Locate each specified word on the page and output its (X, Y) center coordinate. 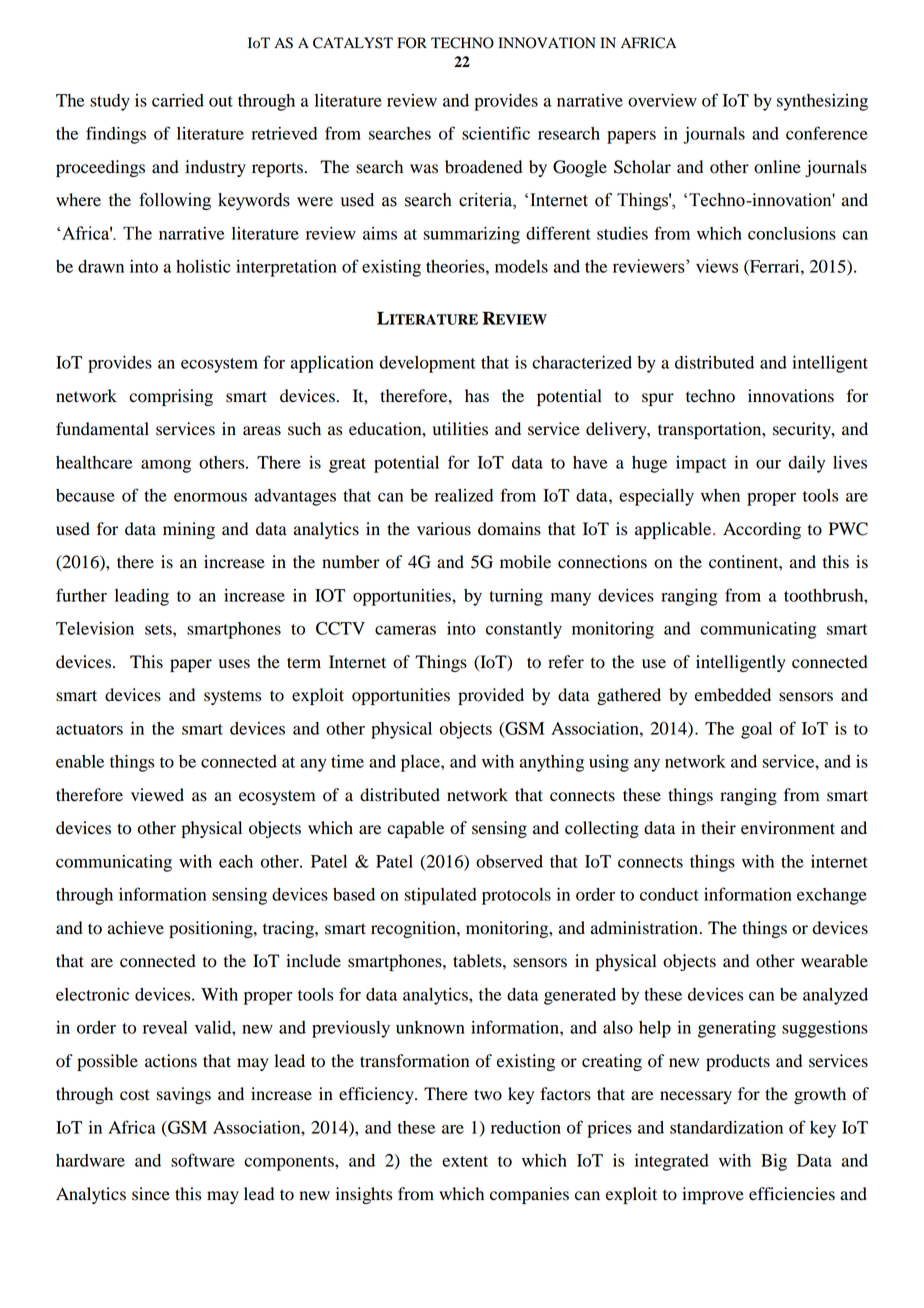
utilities (460, 429)
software (203, 1160)
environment (788, 828)
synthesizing (822, 102)
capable (415, 829)
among (166, 466)
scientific (496, 133)
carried (178, 100)
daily (806, 464)
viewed (157, 795)
